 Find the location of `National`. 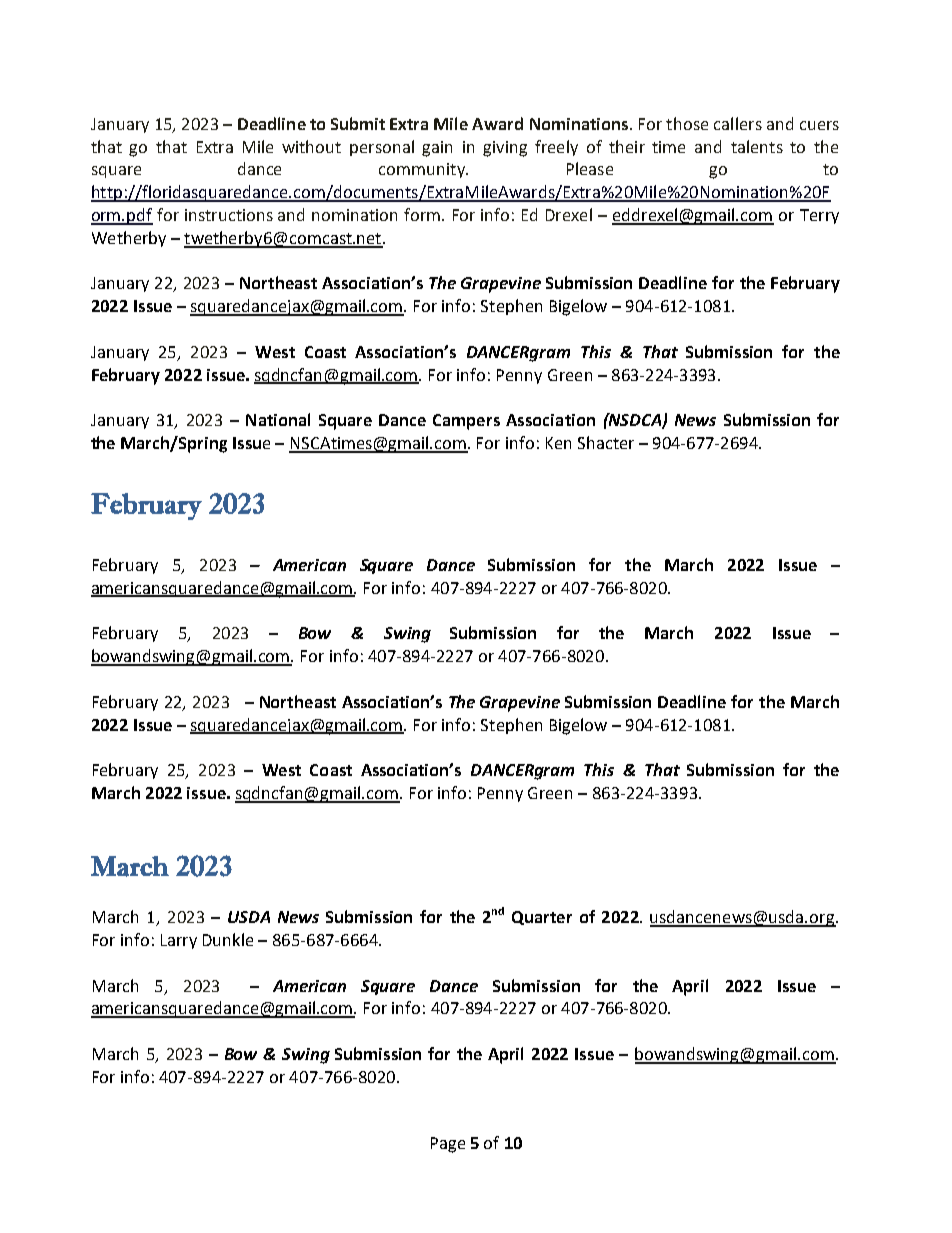

National is located at coordinates (278, 419).
